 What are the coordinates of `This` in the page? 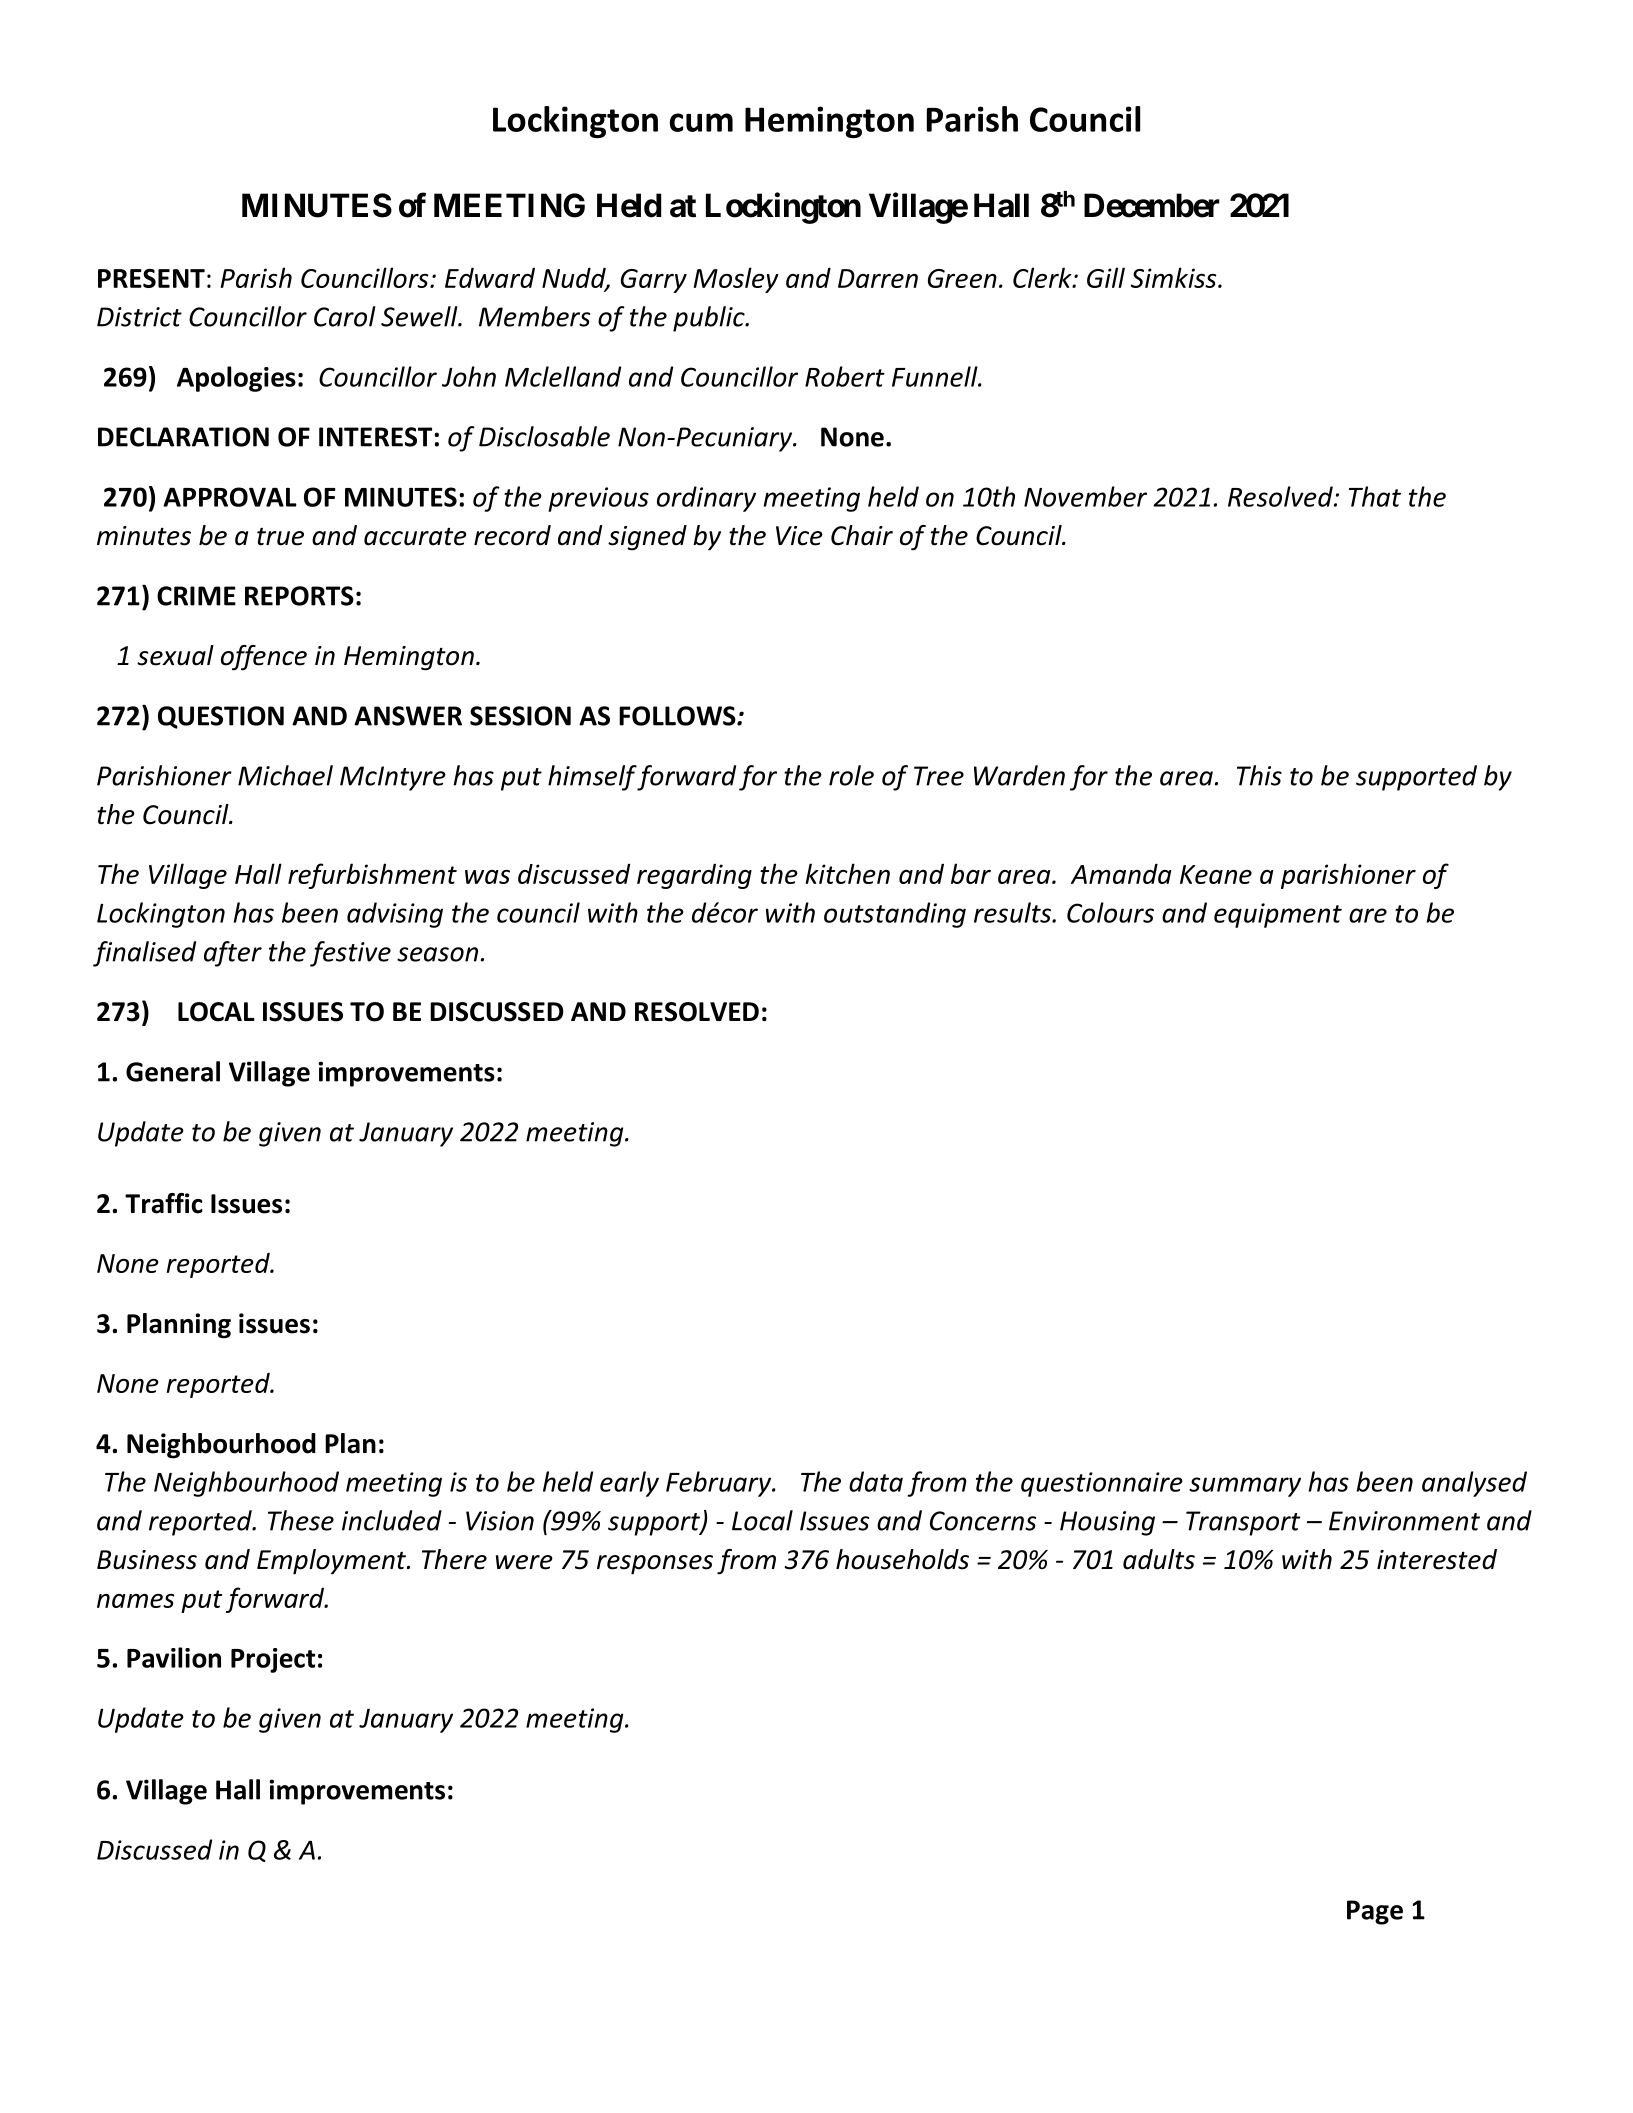 It's located at (1259, 775).
